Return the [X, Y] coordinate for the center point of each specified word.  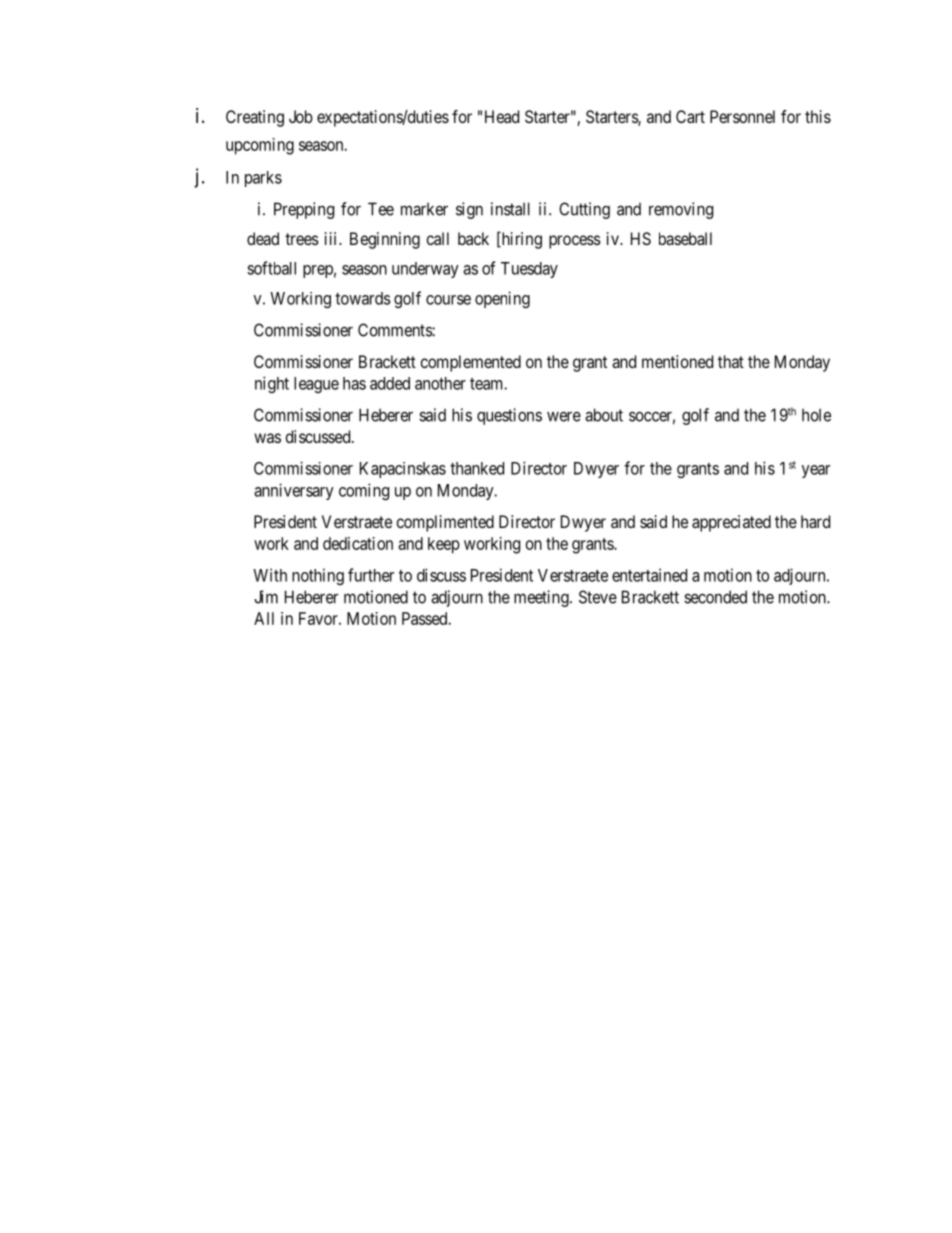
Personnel [742, 116]
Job [301, 116]
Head [502, 116]
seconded [715, 597]
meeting [542, 598]
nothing [318, 576]
